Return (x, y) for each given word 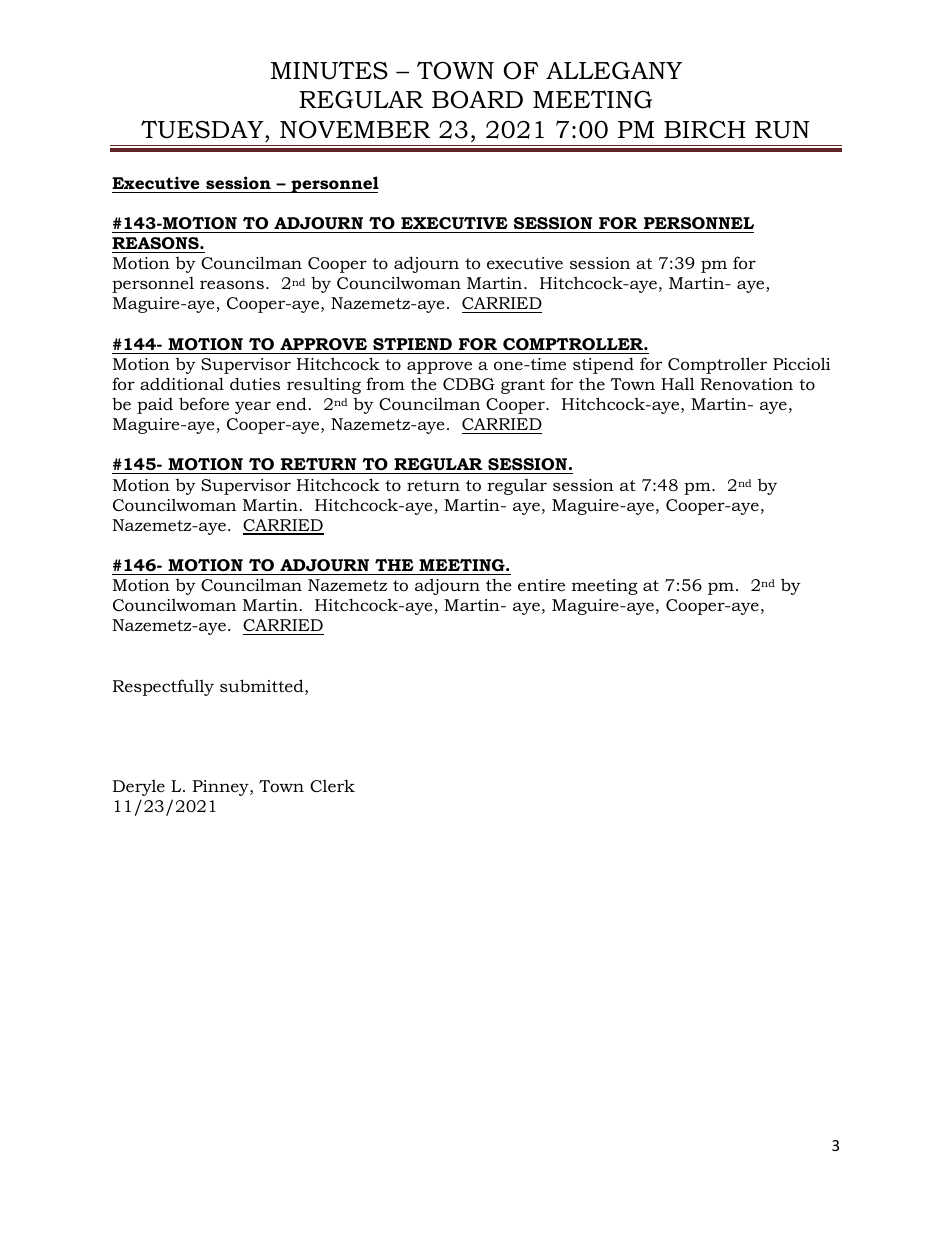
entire (541, 585)
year (253, 407)
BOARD (477, 99)
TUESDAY (203, 129)
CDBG (469, 384)
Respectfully (163, 687)
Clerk (332, 785)
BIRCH (704, 130)
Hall (678, 383)
